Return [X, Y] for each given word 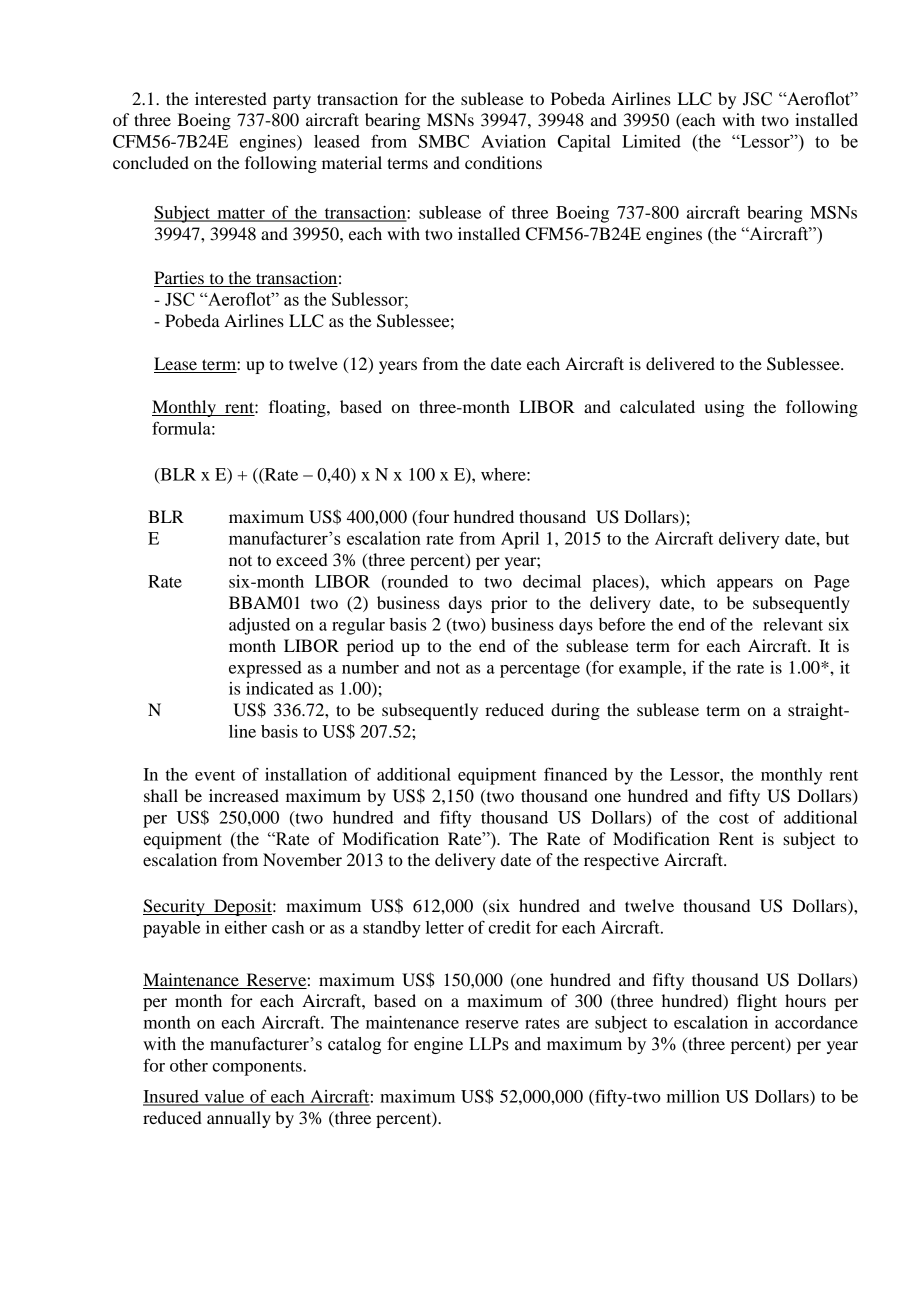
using [725, 408]
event [215, 775]
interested [231, 98]
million [693, 1096]
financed [575, 774]
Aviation [513, 141]
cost [734, 818]
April [520, 540]
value [224, 1097]
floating [298, 408]
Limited [651, 141]
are [578, 1024]
